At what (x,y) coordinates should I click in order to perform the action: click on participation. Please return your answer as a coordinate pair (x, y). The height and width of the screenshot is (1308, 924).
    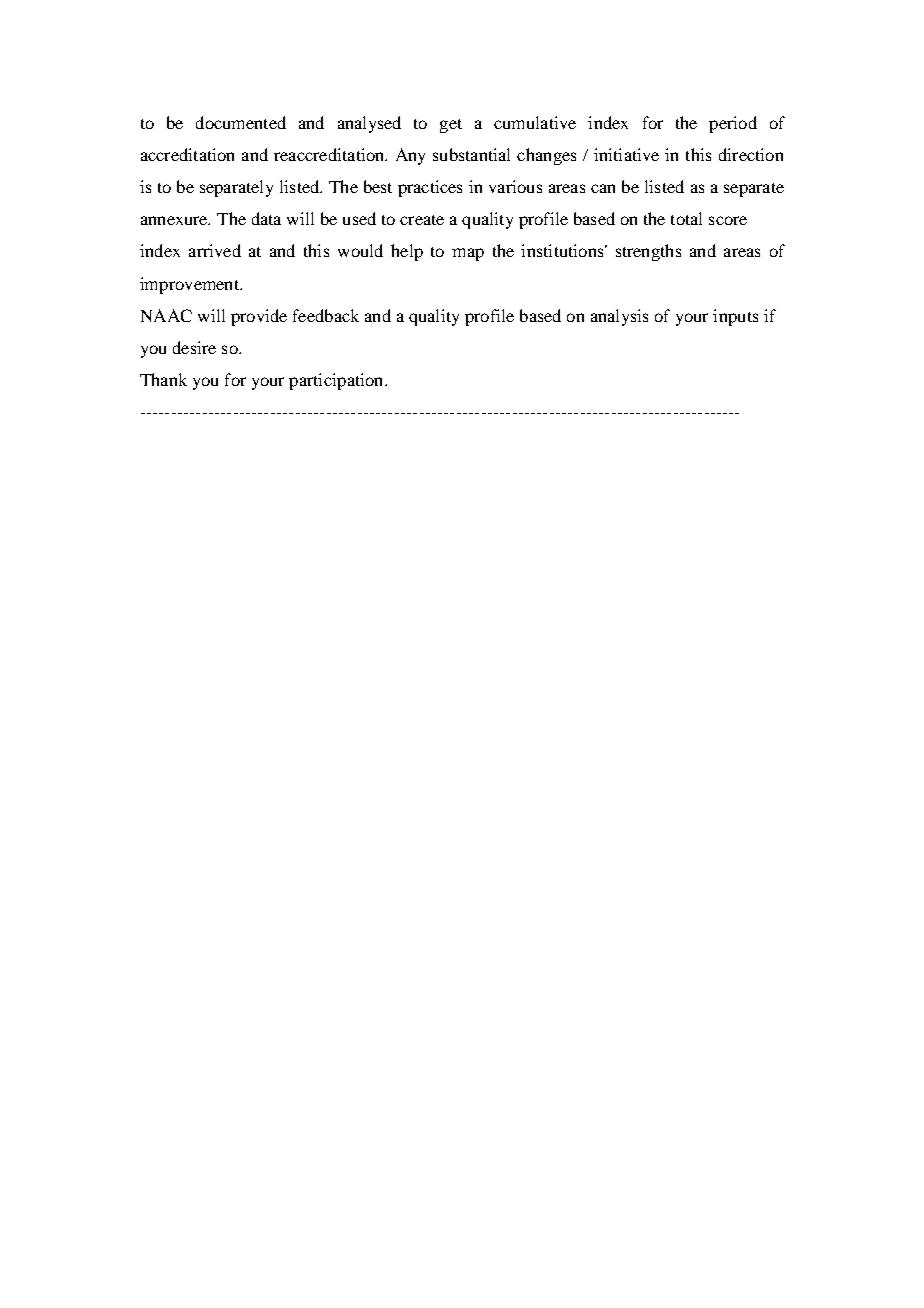
    Looking at the image, I should click on (337, 381).
